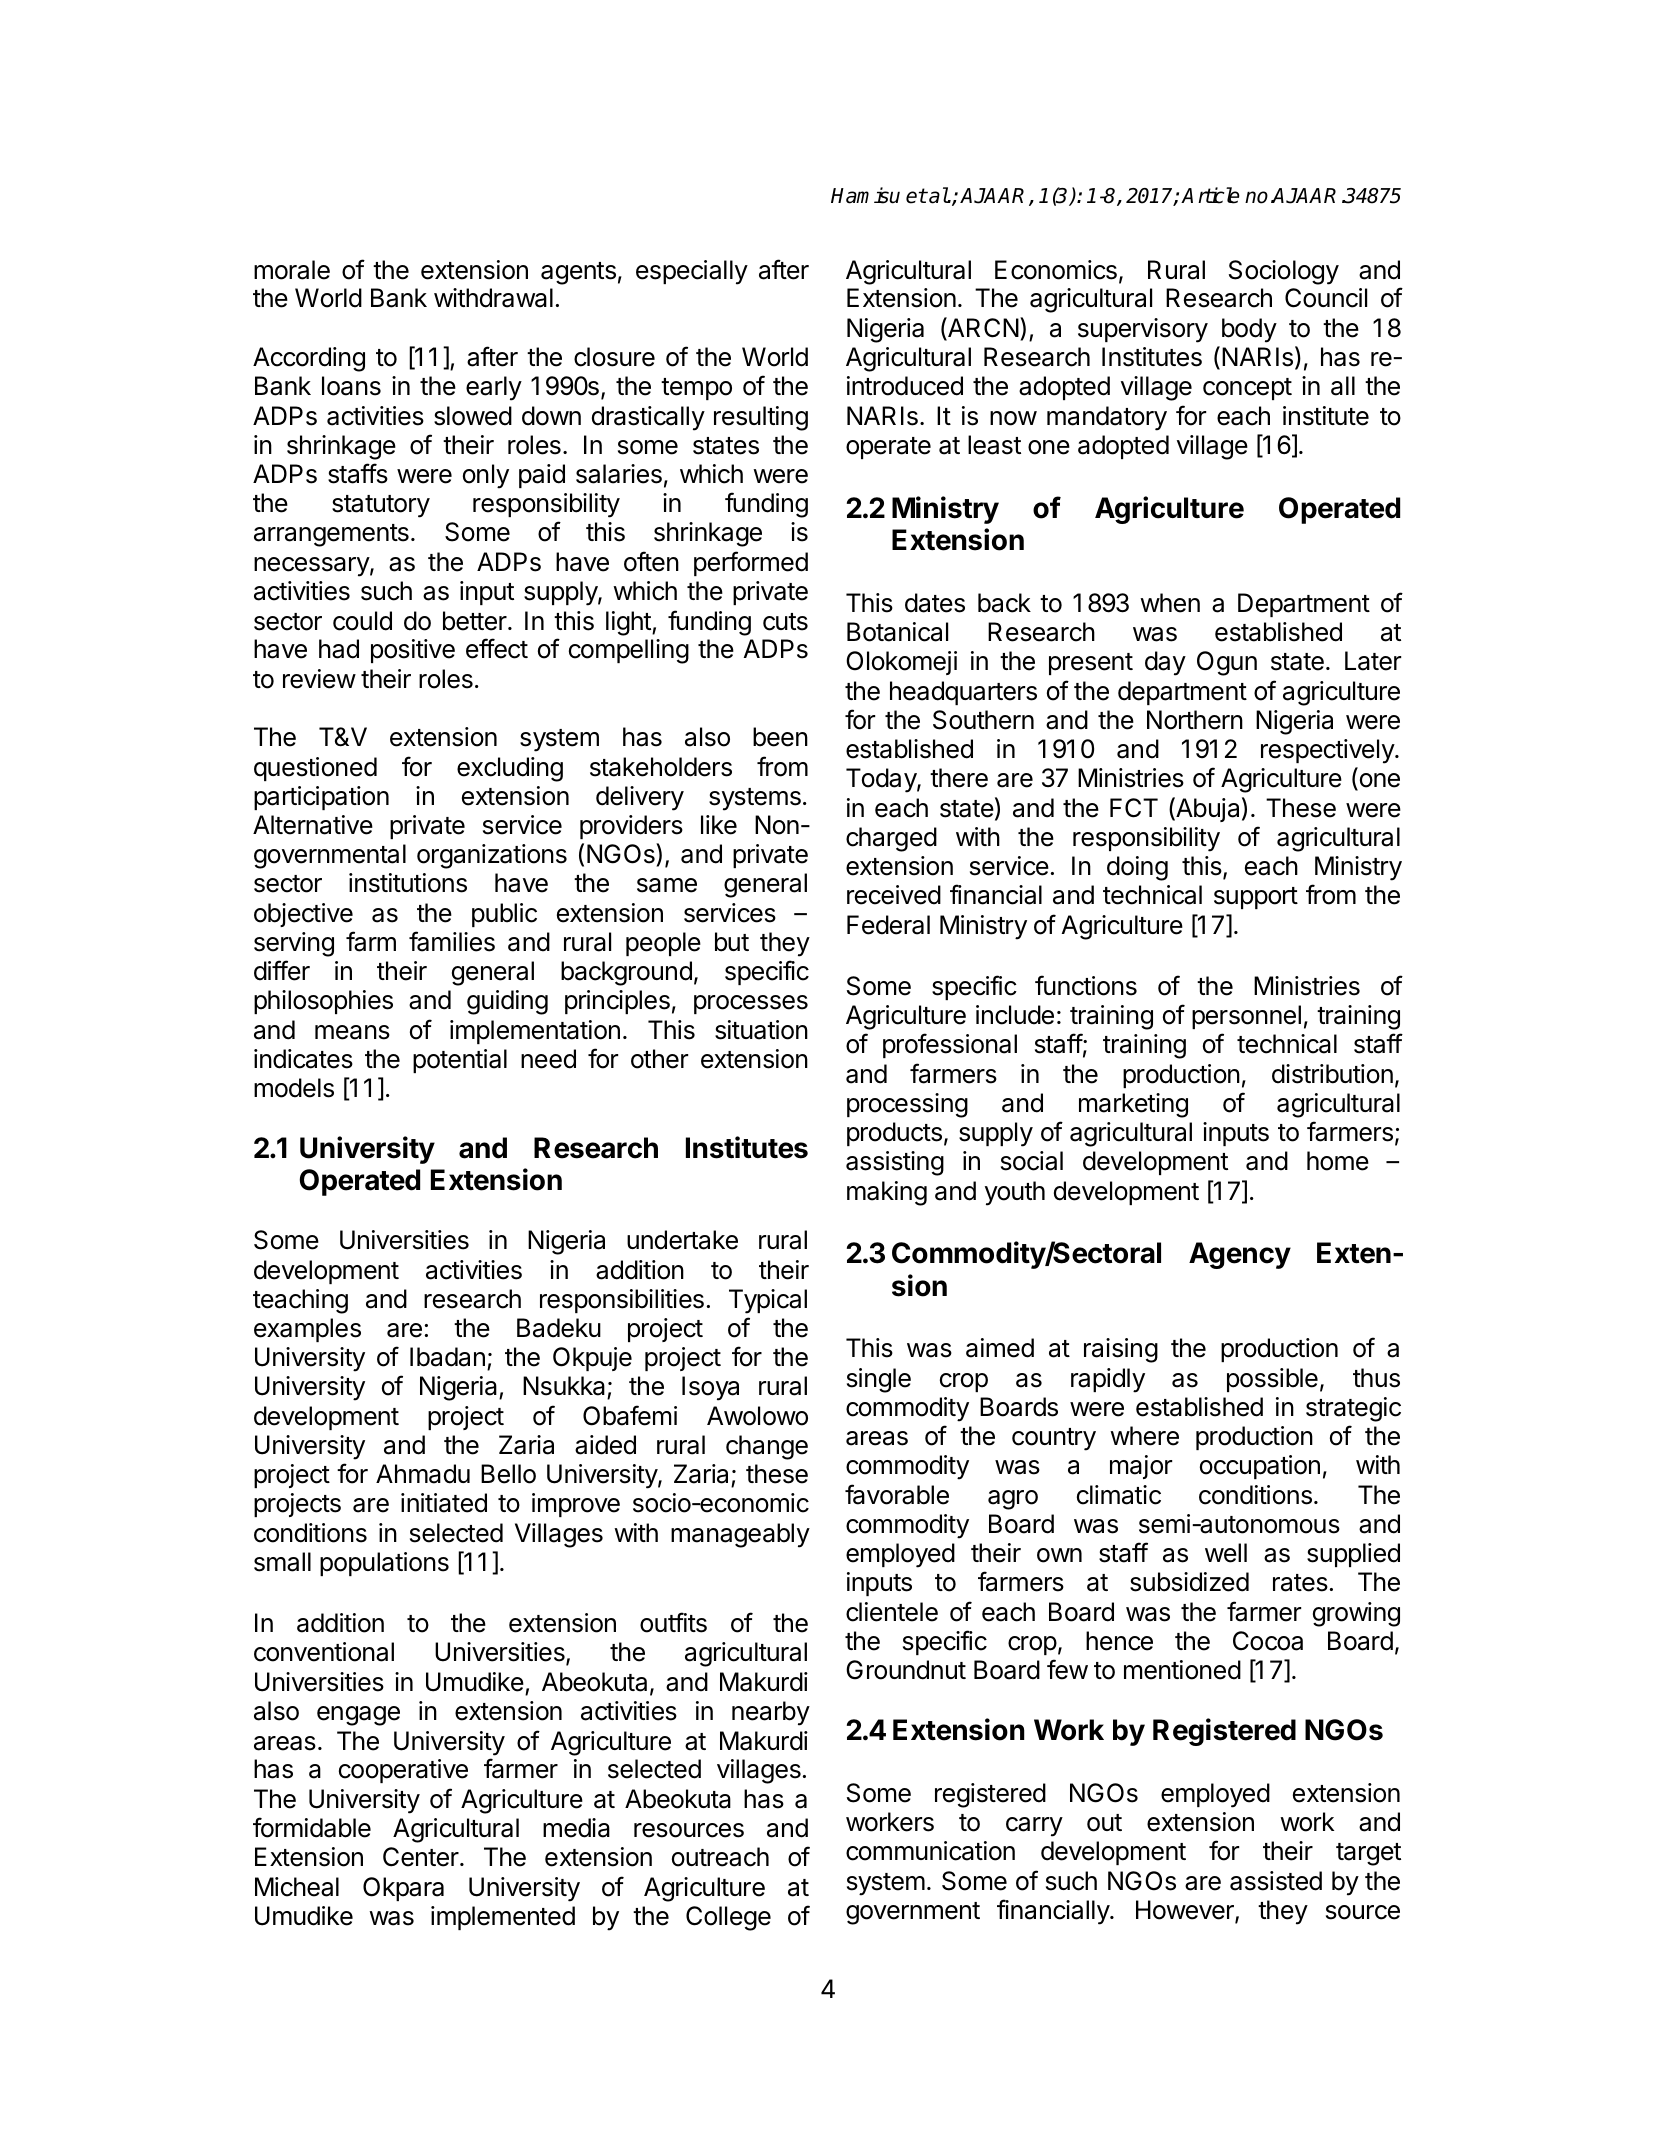  I want to click on making, so click(887, 1193).
